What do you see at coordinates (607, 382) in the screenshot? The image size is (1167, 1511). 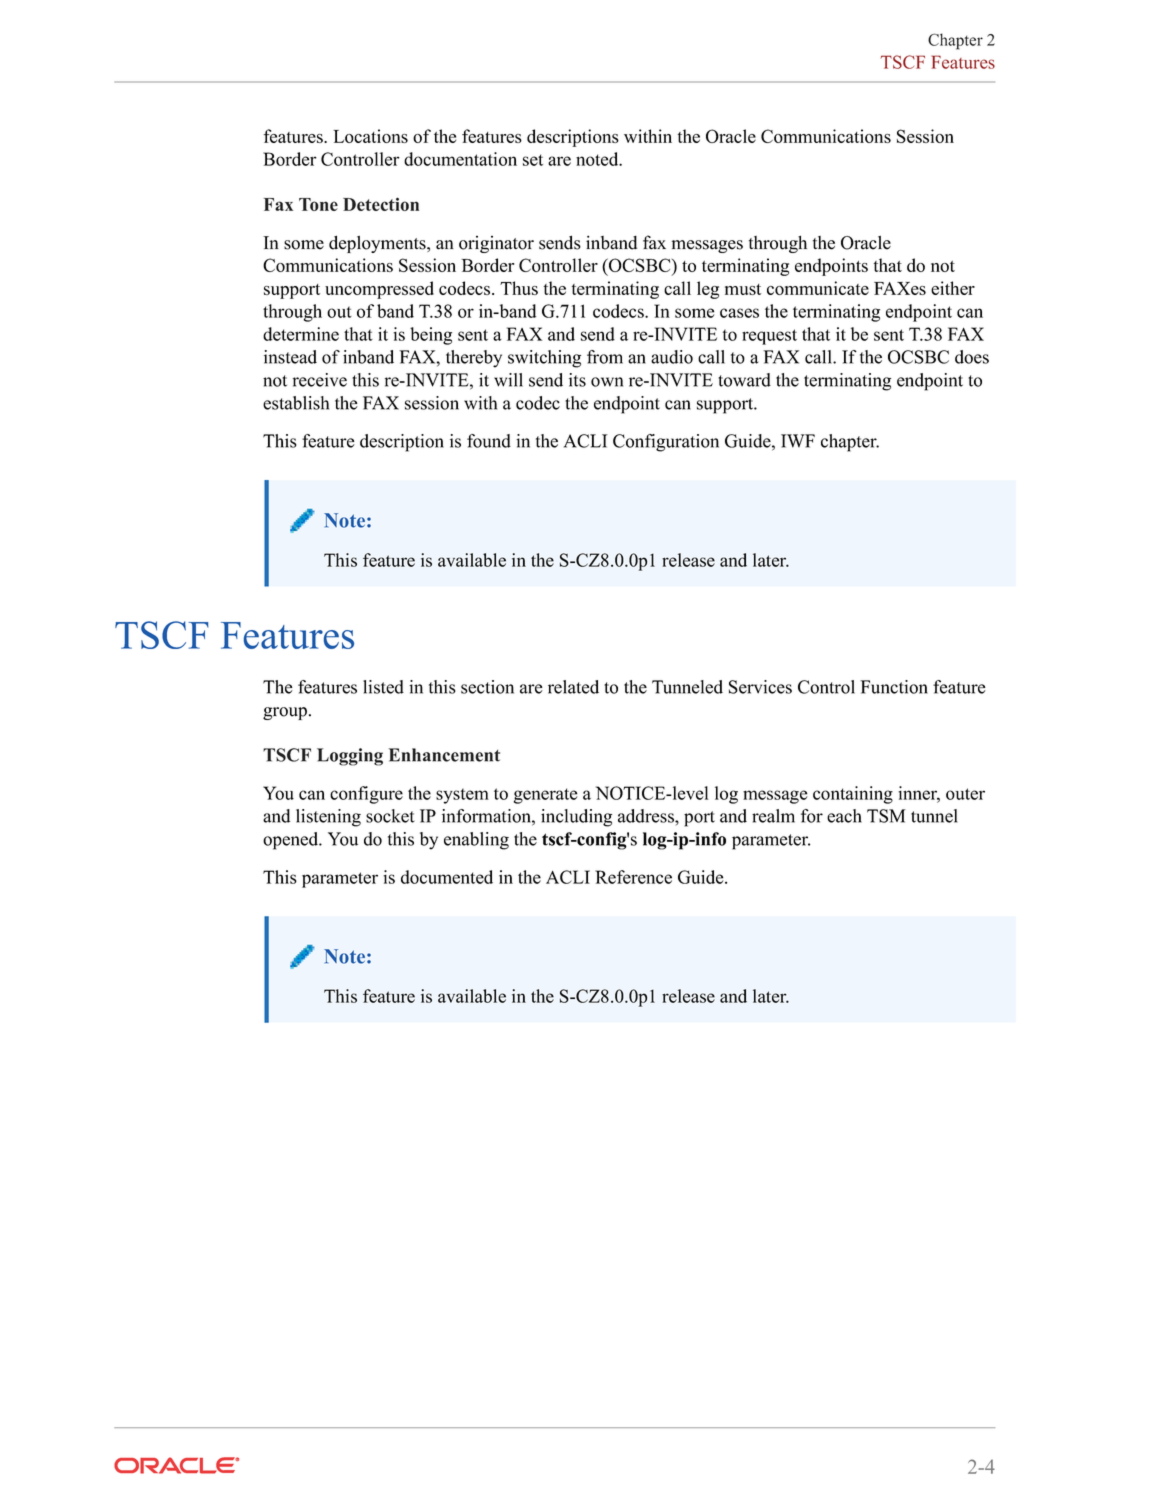 I see `own` at bounding box center [607, 382].
